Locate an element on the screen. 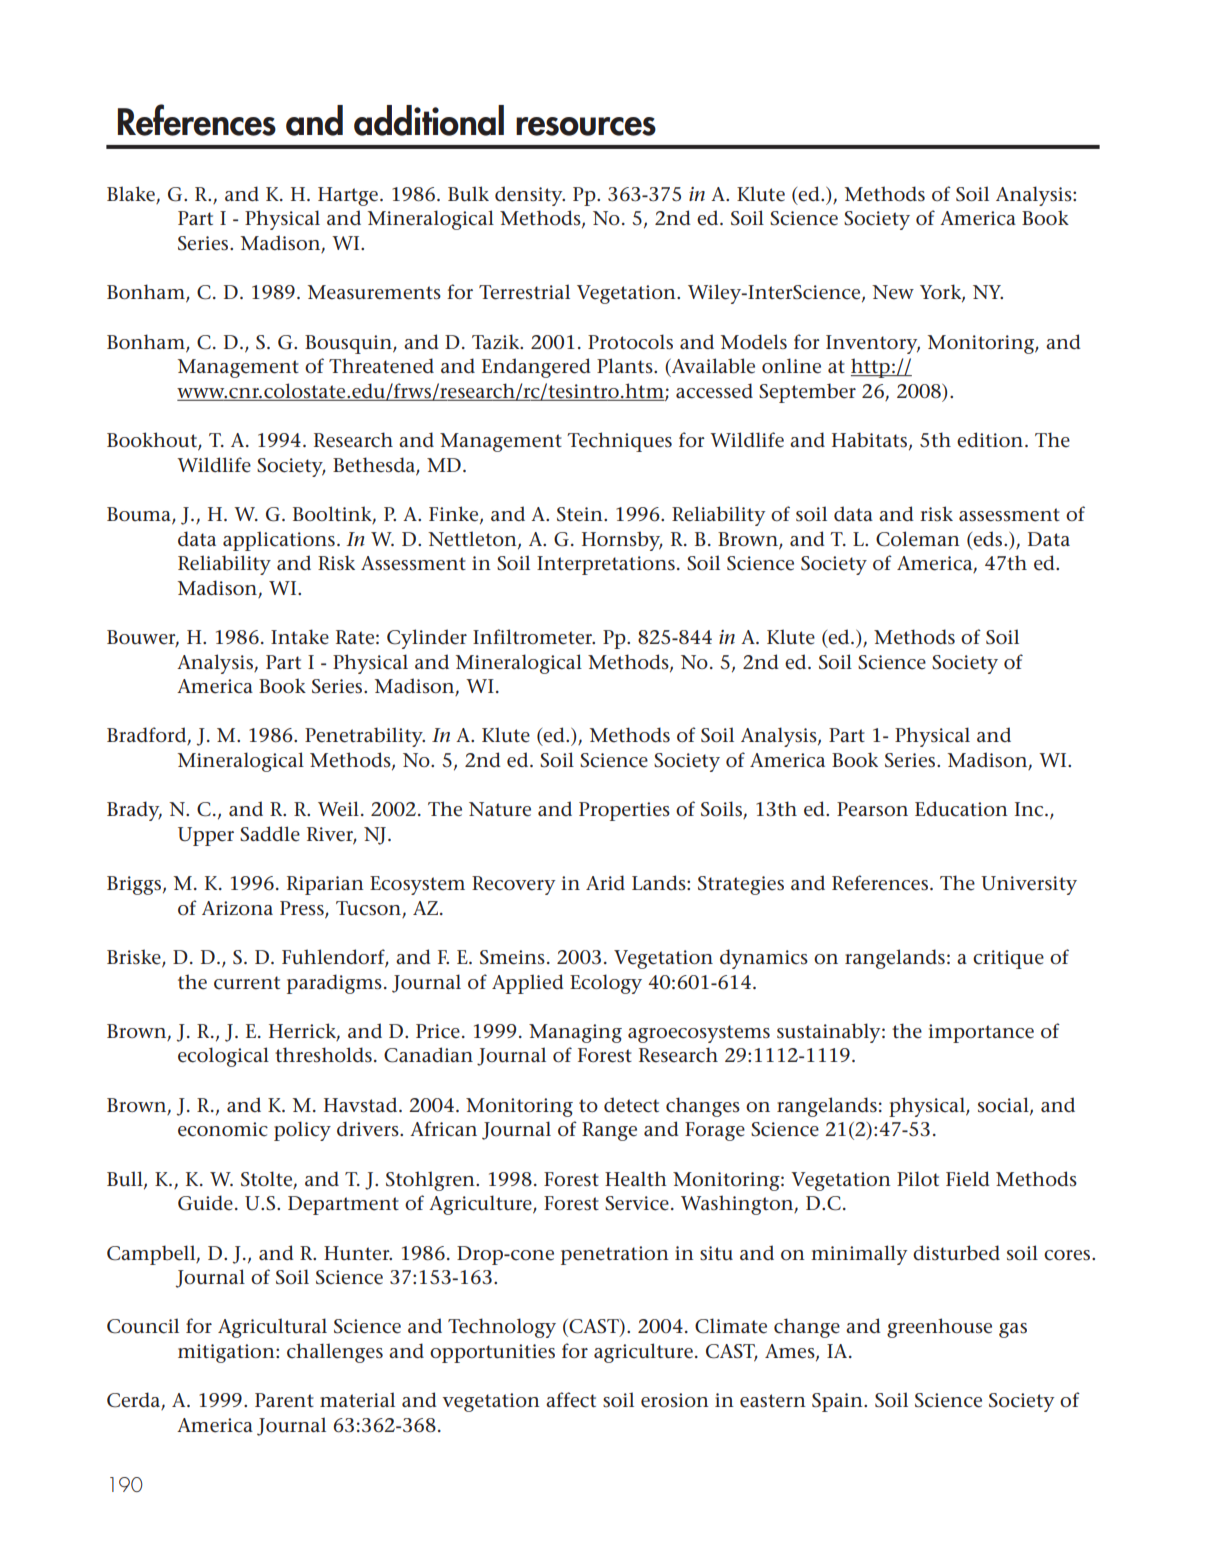  affect is located at coordinates (571, 1400).
